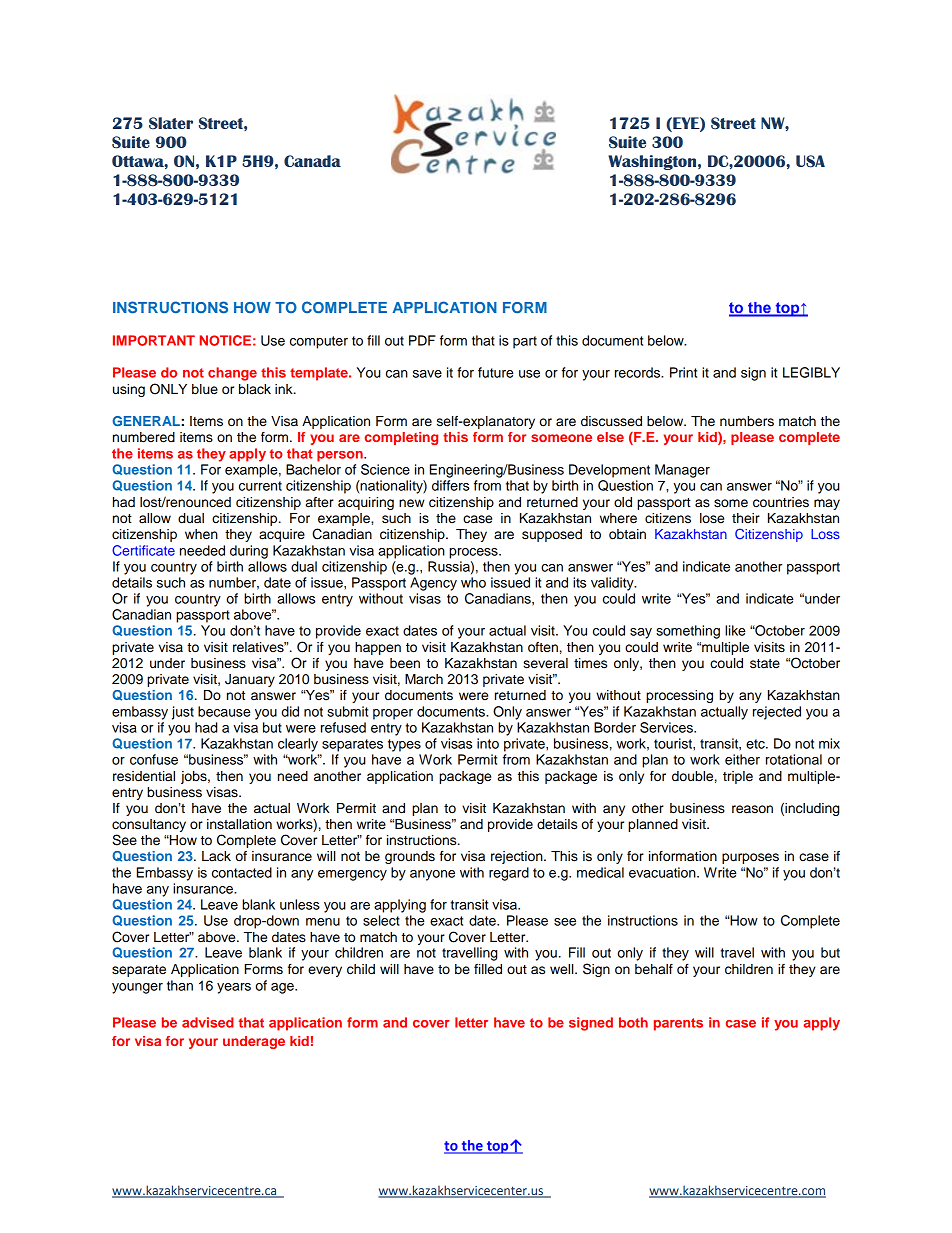  Describe the element at coordinates (249, 552) in the screenshot. I see `during` at that location.
